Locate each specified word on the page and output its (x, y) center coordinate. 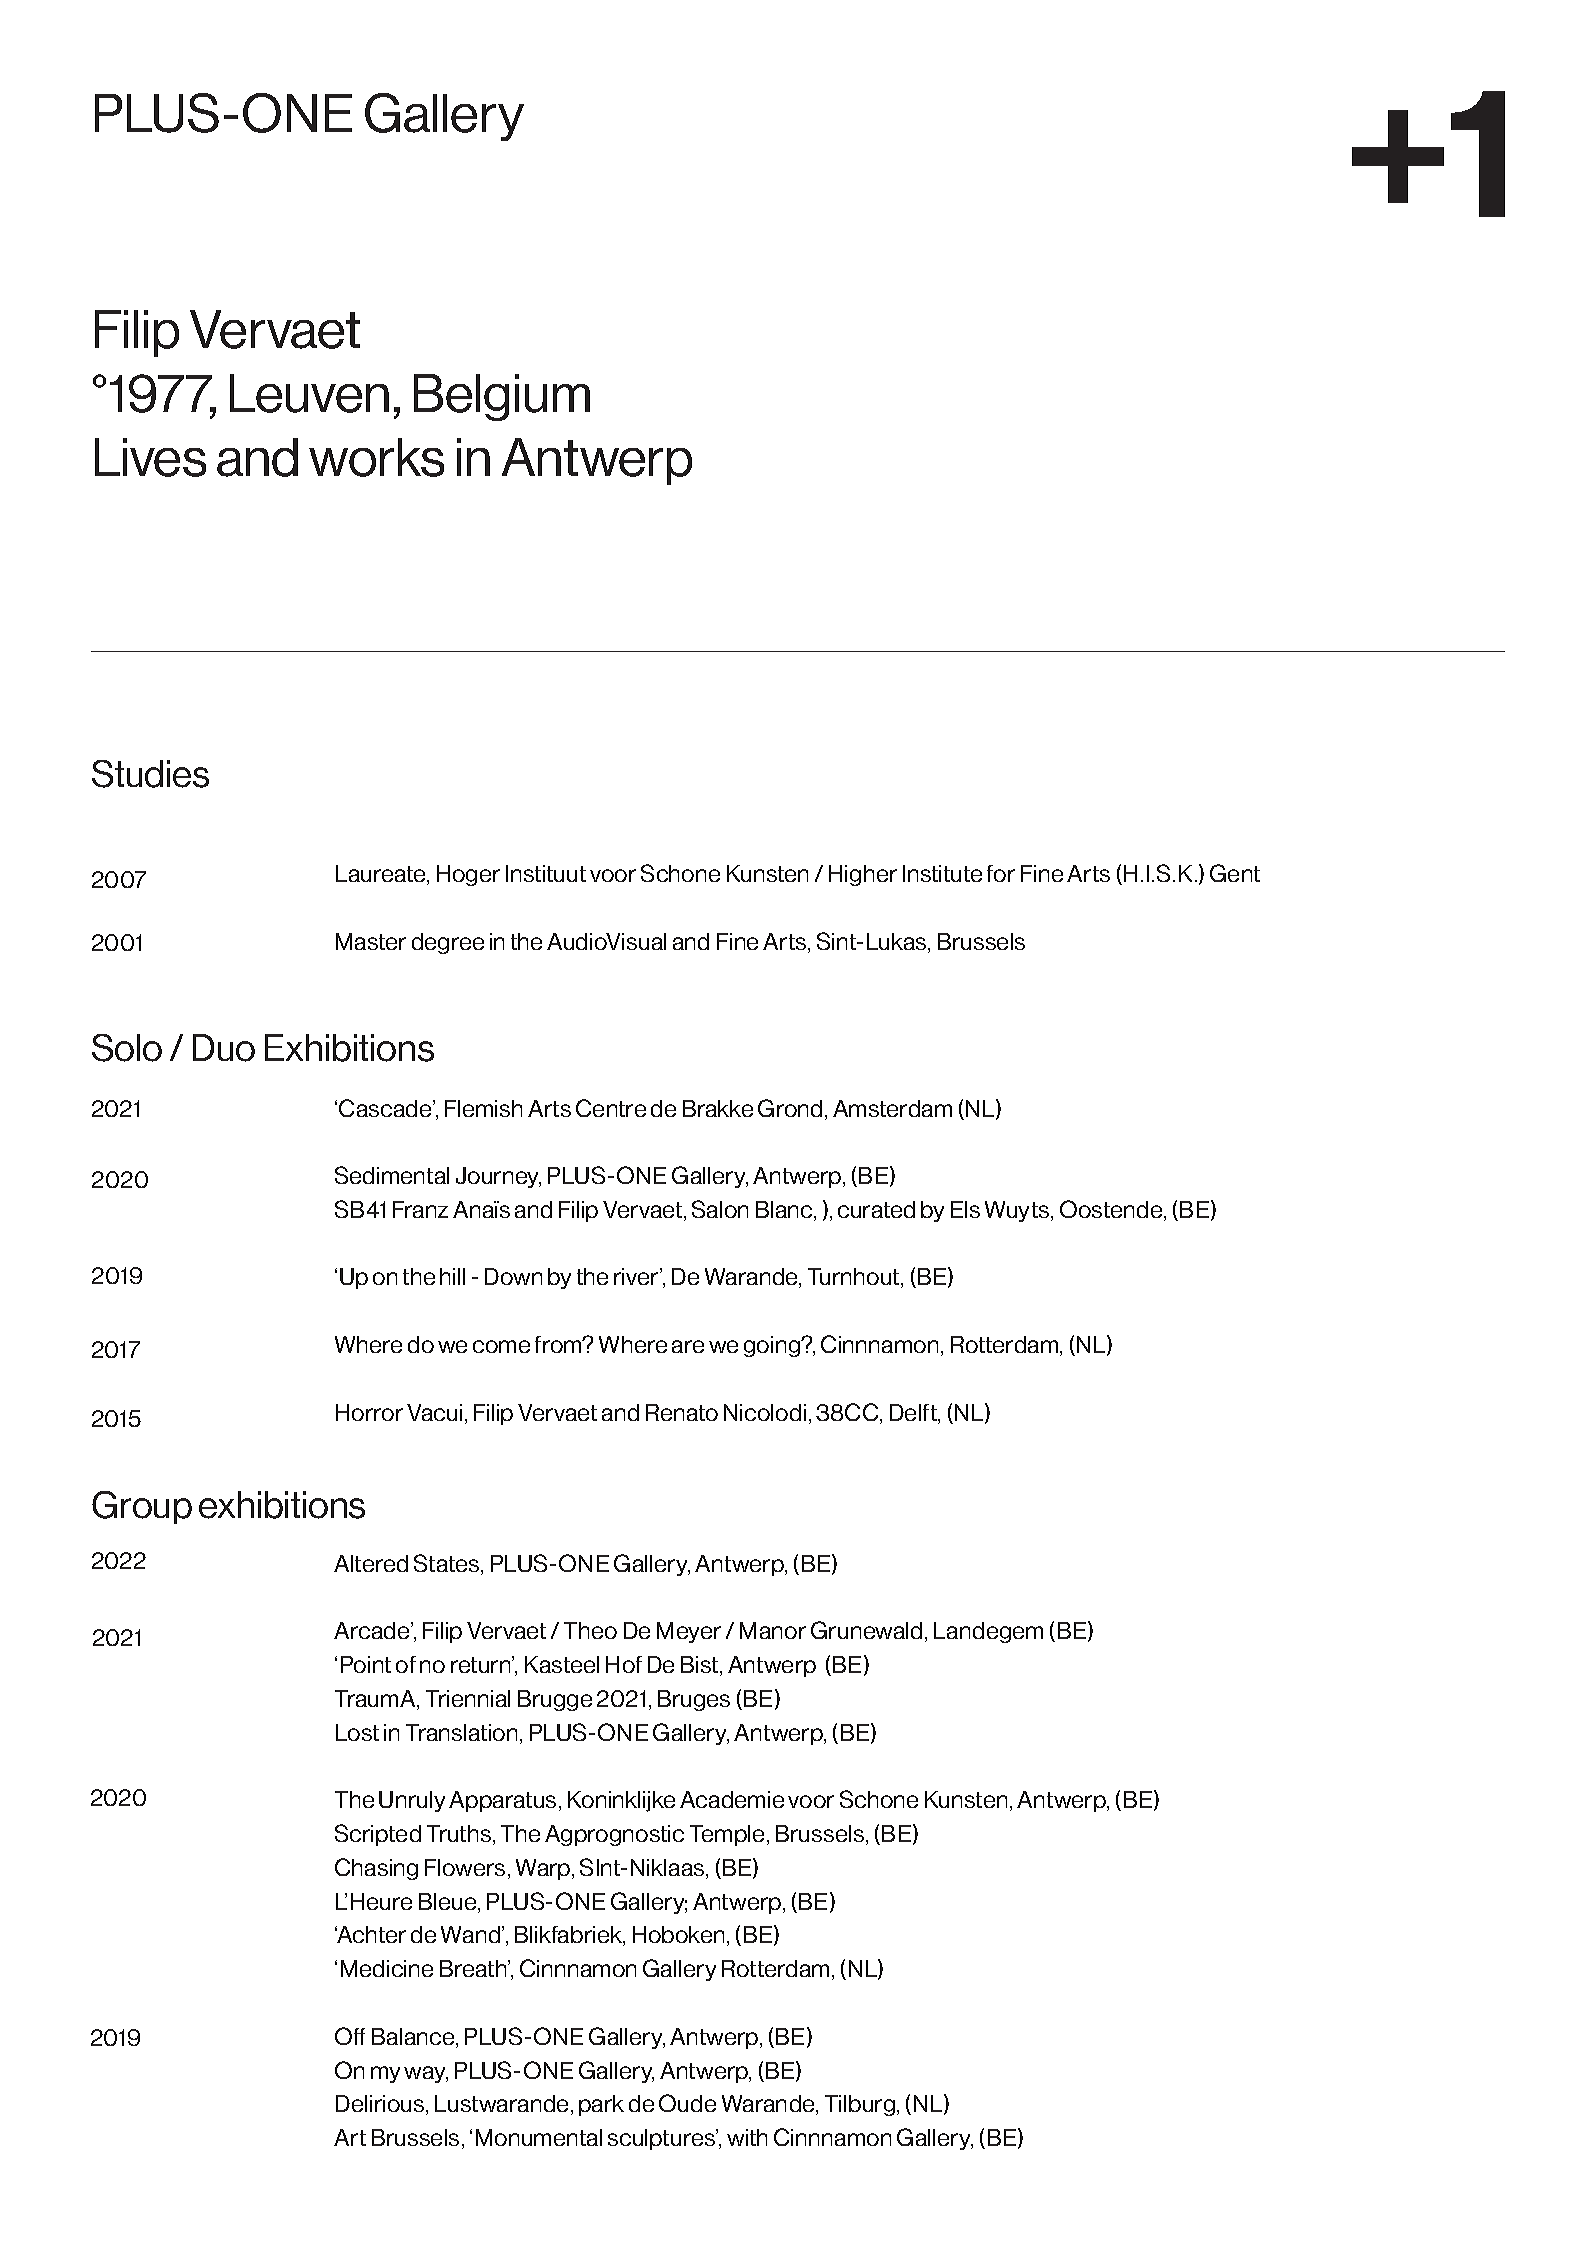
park (601, 2105)
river (637, 1276)
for (1001, 873)
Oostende (1112, 1210)
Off (350, 2036)
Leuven (309, 393)
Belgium (502, 397)
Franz (420, 1209)
